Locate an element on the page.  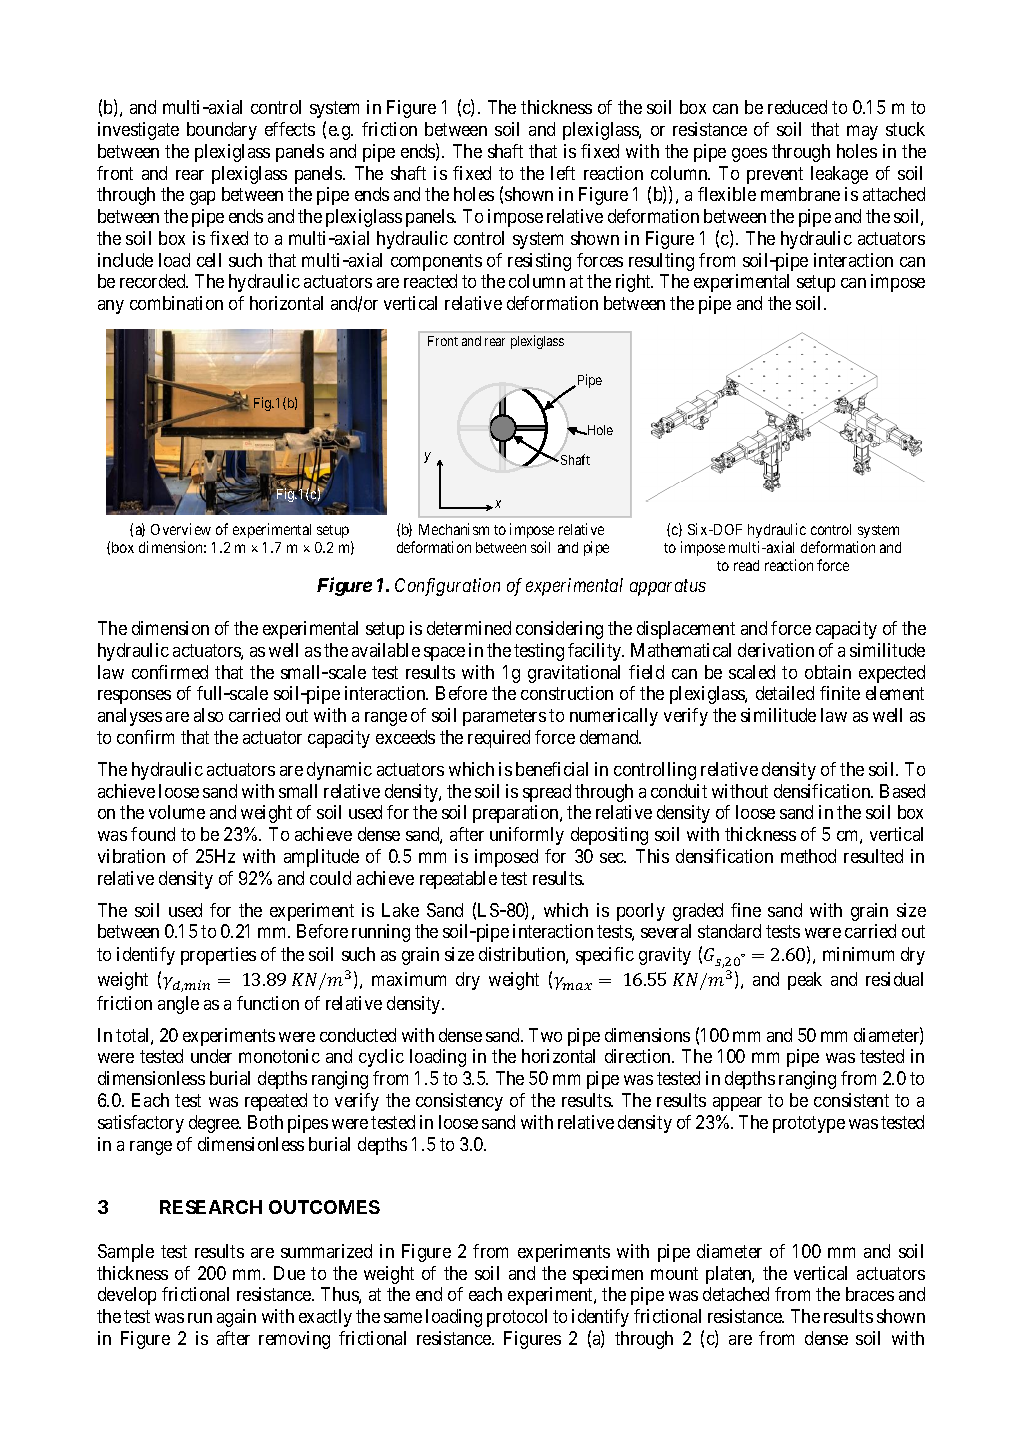
fine is located at coordinates (746, 910).
